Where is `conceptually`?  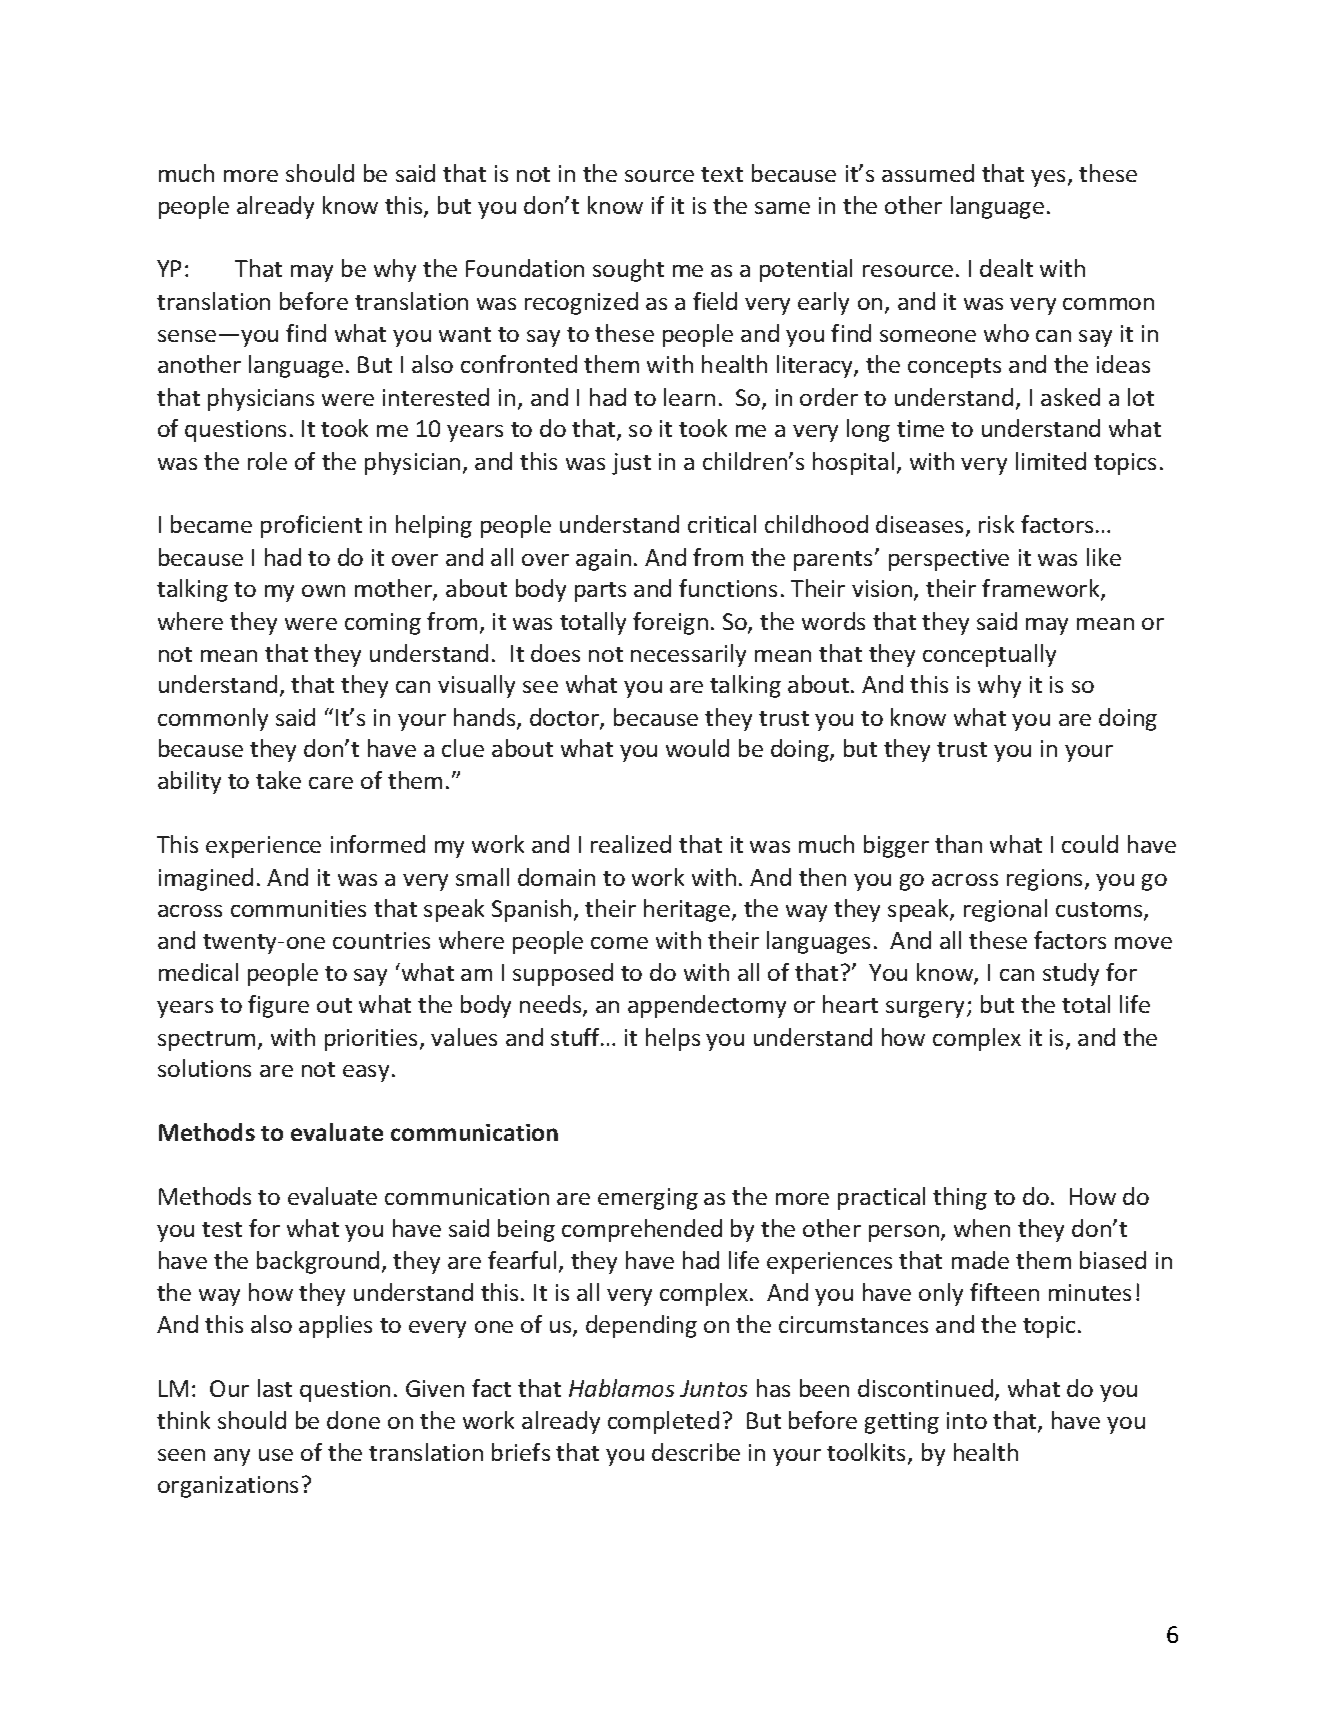 conceptually is located at coordinates (989, 655).
